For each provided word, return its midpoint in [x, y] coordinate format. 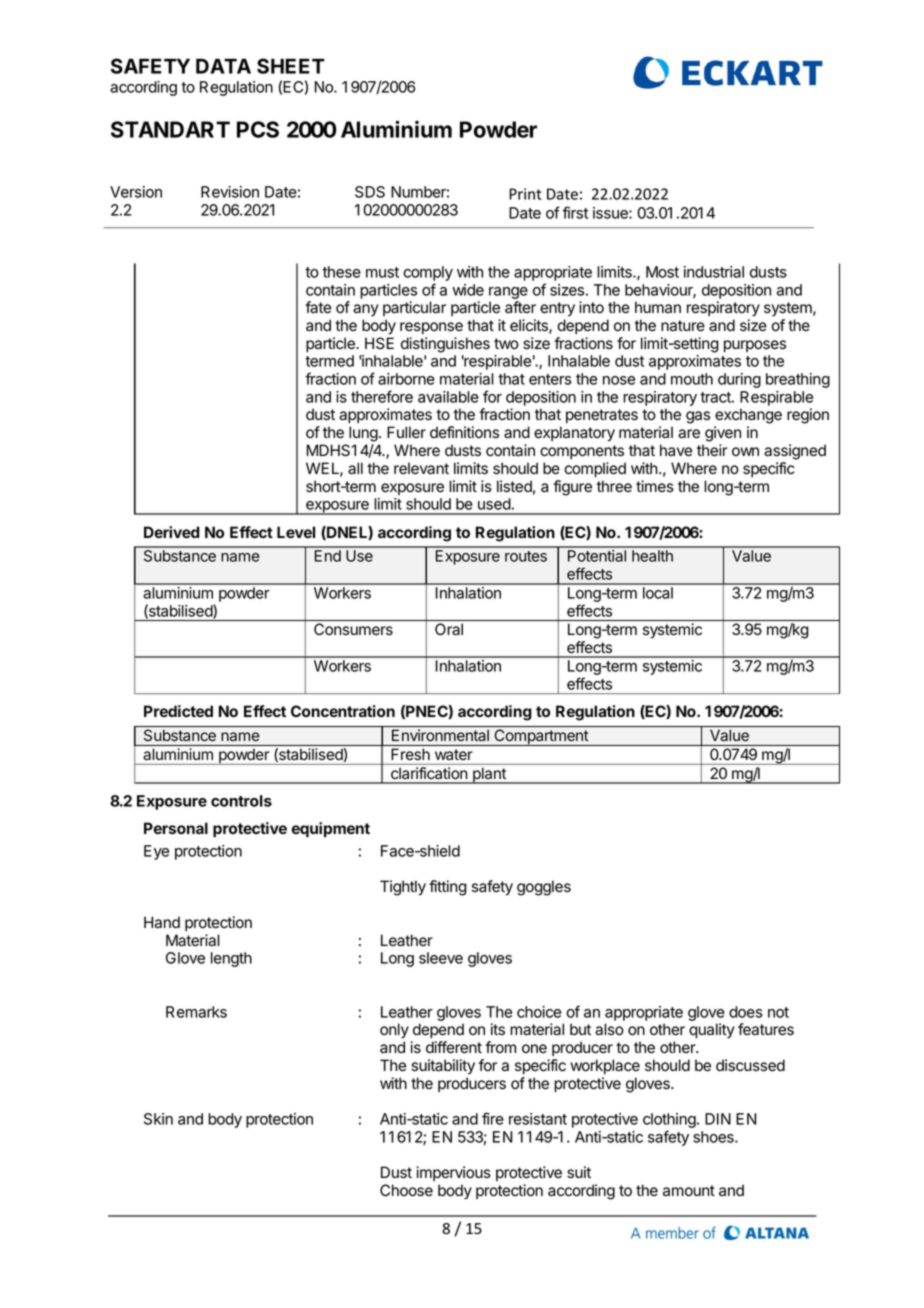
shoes [714, 1137]
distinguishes [445, 345]
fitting [448, 888]
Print [525, 194]
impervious [453, 1173]
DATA [223, 66]
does [746, 1012]
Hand [162, 922]
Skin [158, 1119]
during [739, 380]
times [655, 486]
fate [318, 307]
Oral [449, 629]
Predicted [178, 711]
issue [611, 213]
